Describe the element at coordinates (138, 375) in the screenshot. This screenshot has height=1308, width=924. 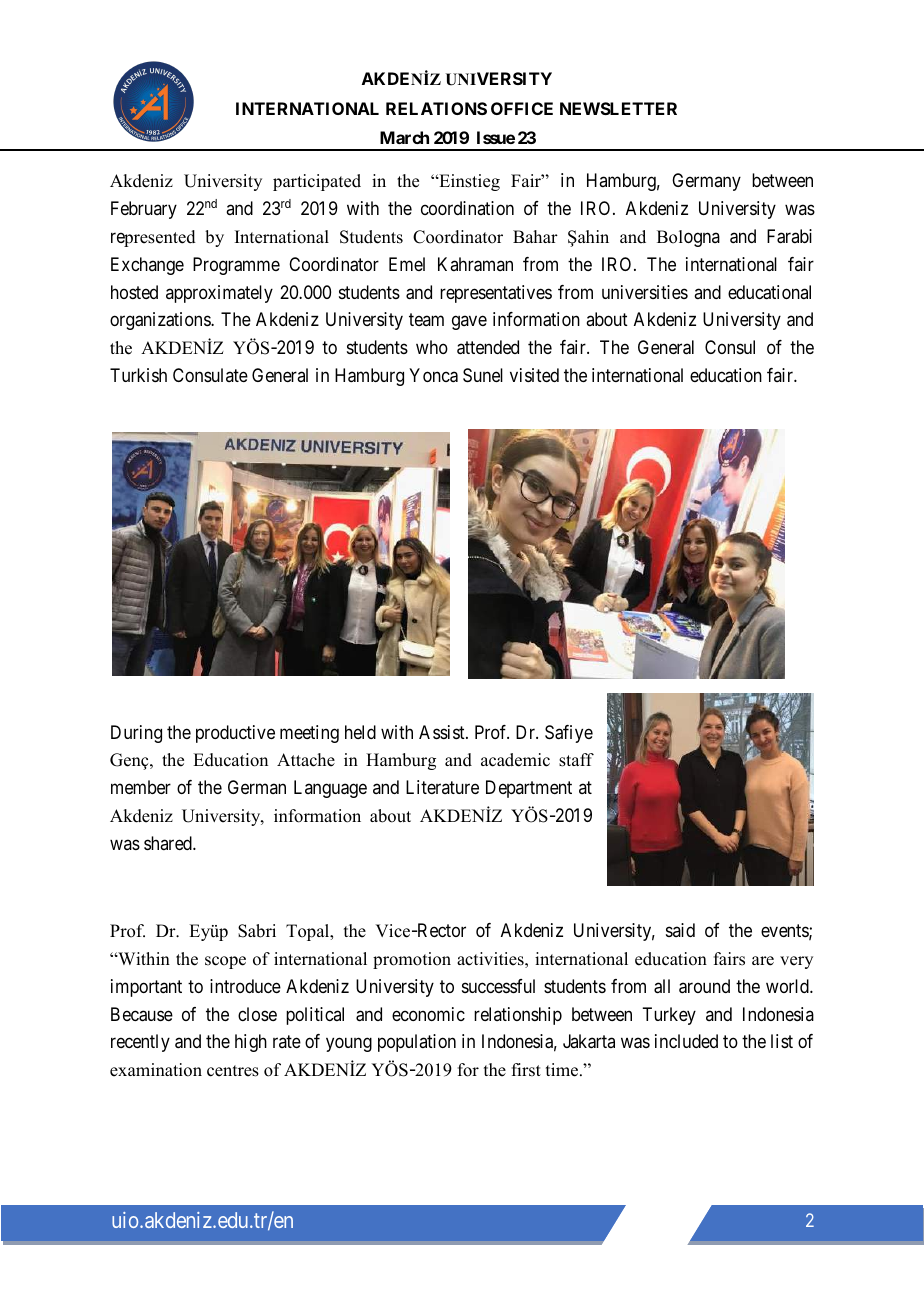
I see `Turkish` at that location.
